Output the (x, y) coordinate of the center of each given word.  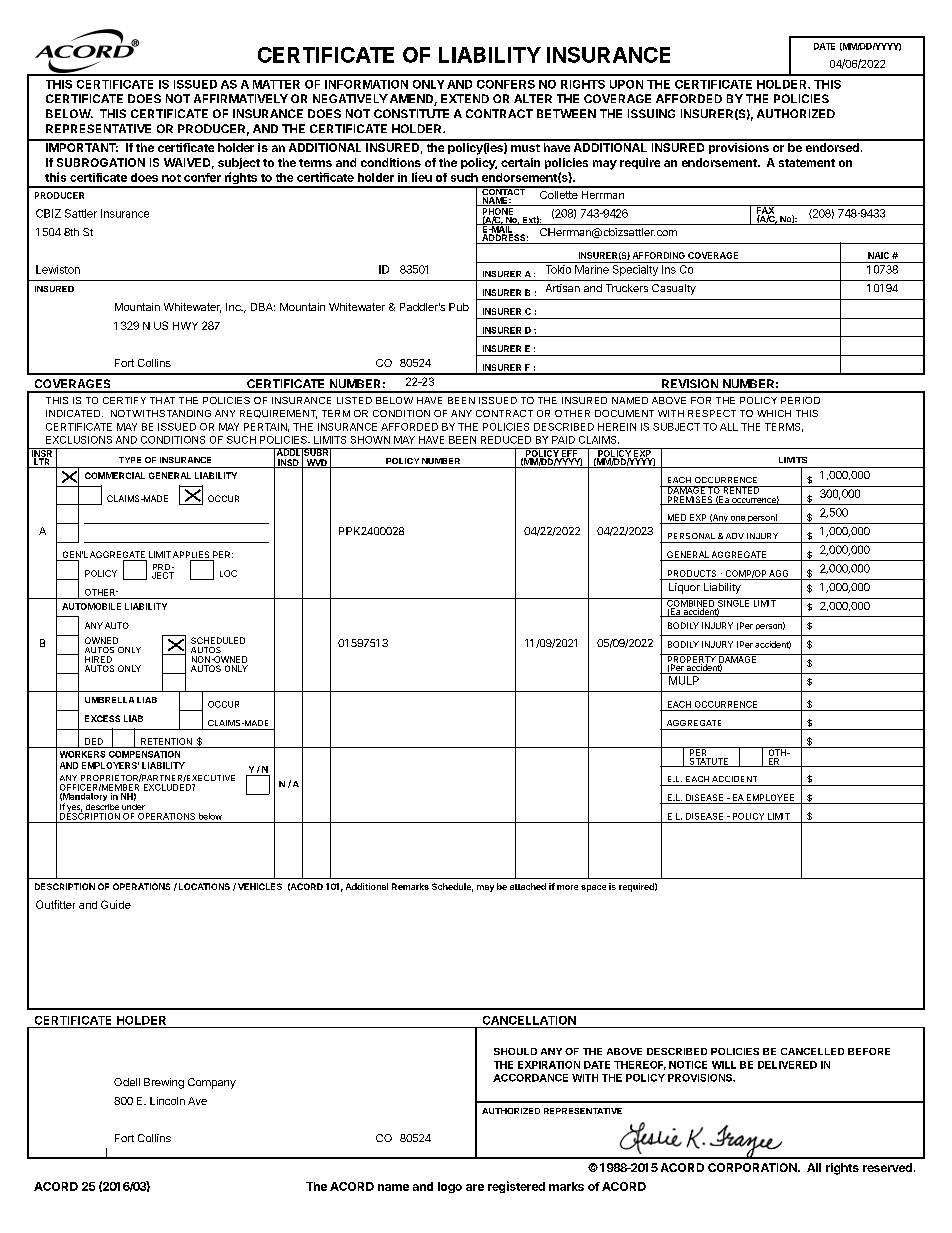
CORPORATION (753, 1167)
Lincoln (167, 1101)
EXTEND (465, 98)
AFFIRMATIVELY (241, 98)
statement (807, 163)
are (475, 1187)
